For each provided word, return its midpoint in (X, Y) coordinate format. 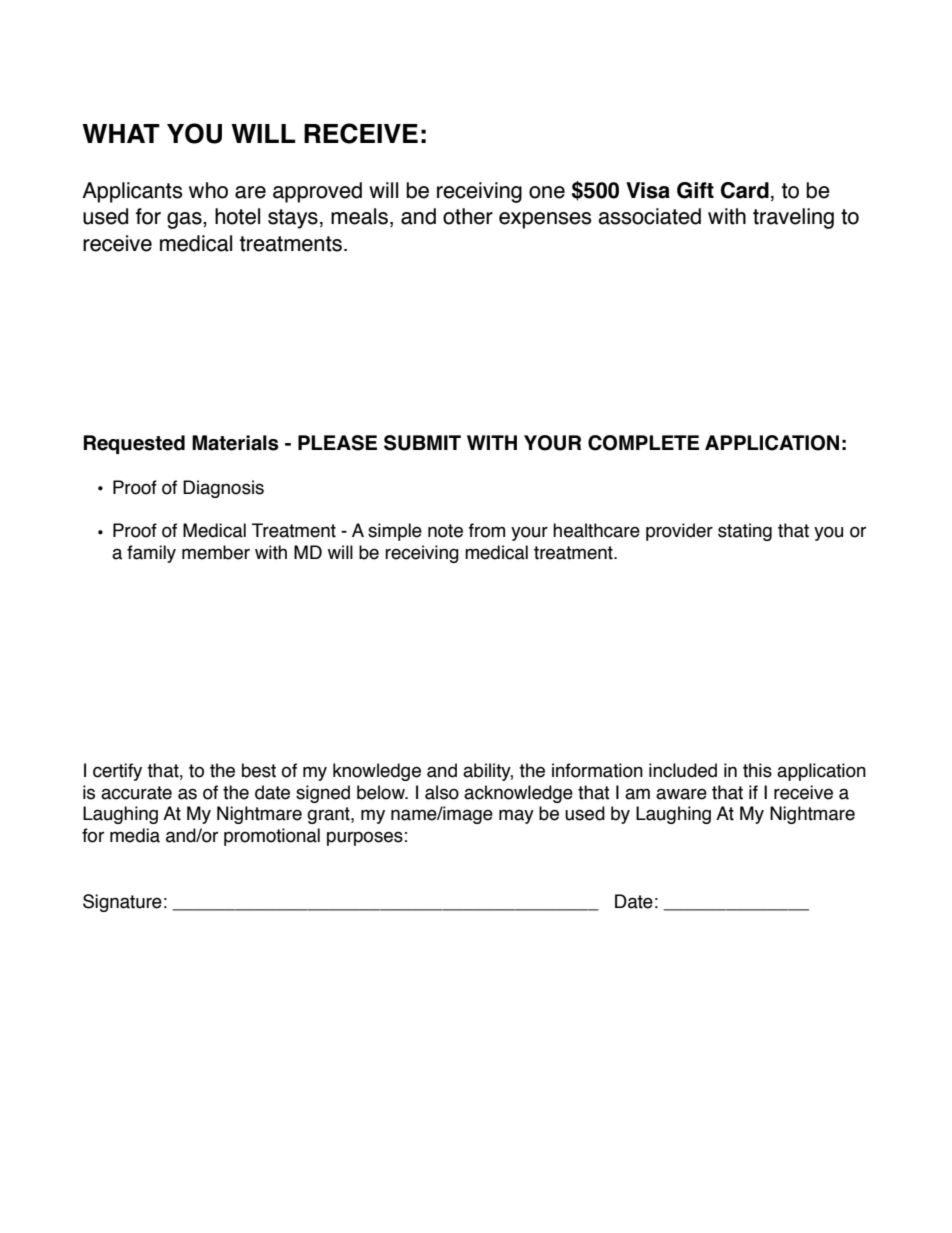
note (445, 531)
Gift (695, 190)
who (208, 190)
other (468, 216)
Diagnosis (223, 489)
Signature (122, 903)
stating (745, 532)
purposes (365, 838)
